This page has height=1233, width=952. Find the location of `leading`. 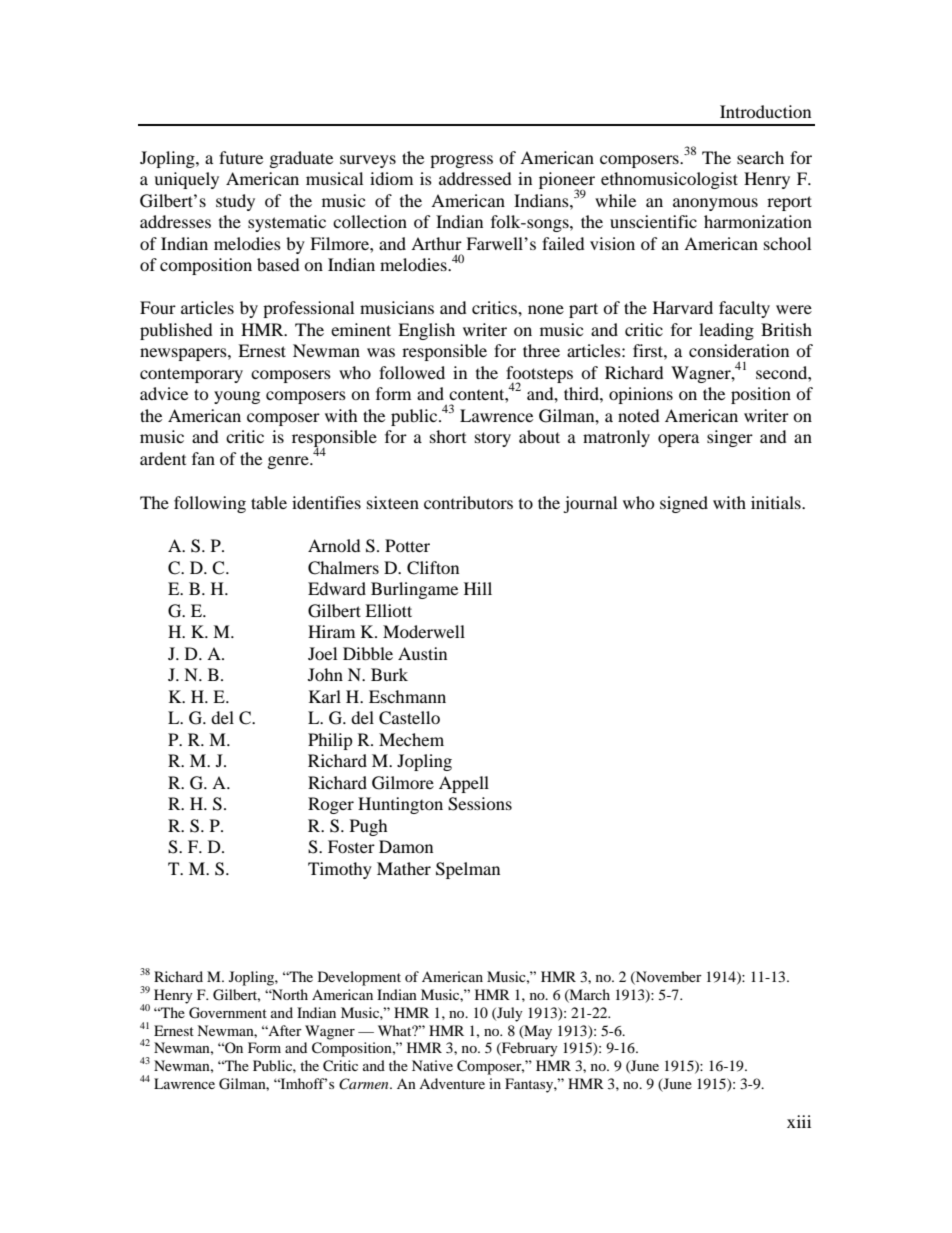

leading is located at coordinates (726, 331).
